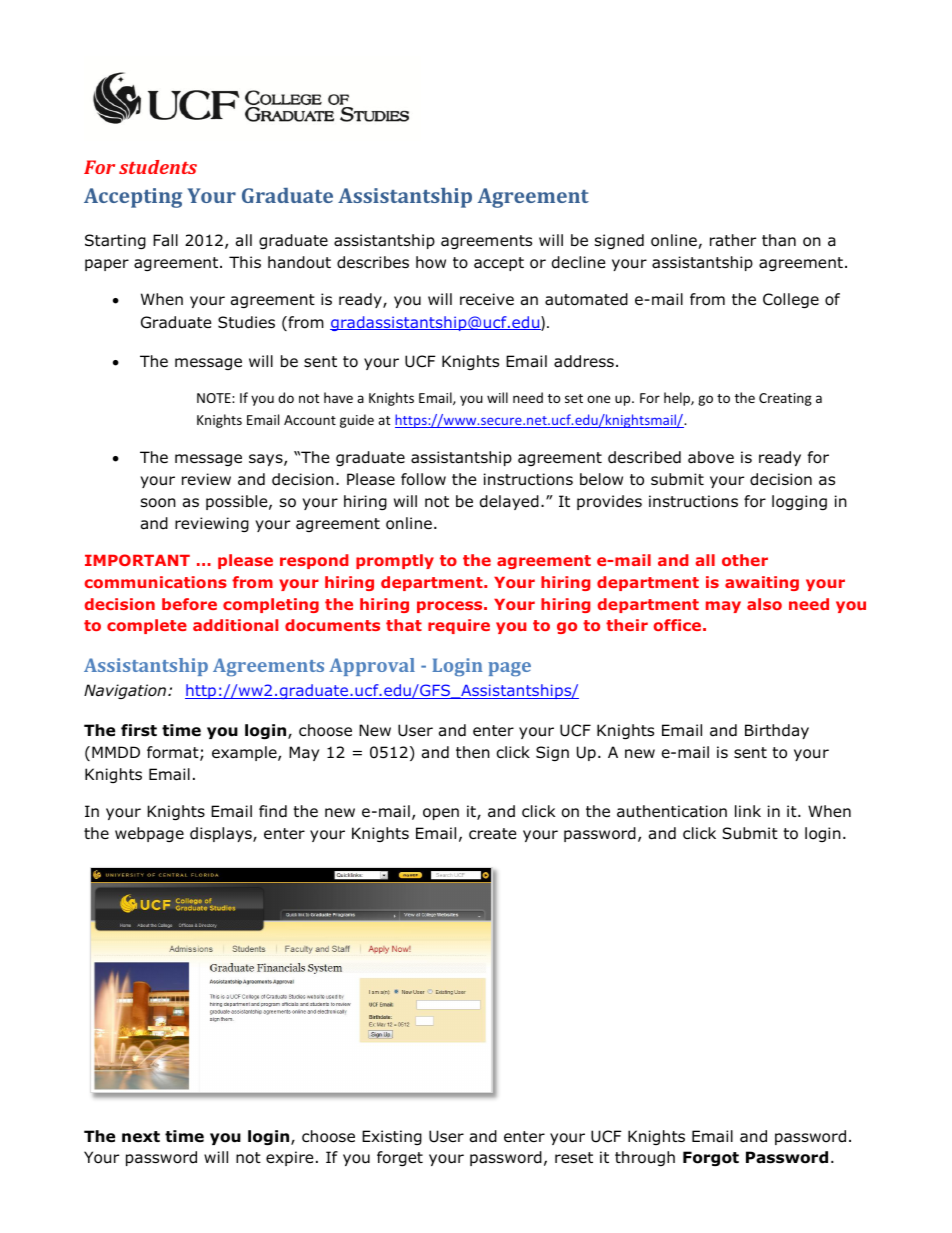 This screenshot has height=1233, width=952. Describe the element at coordinates (141, 1137) in the screenshot. I see `next` at that location.
